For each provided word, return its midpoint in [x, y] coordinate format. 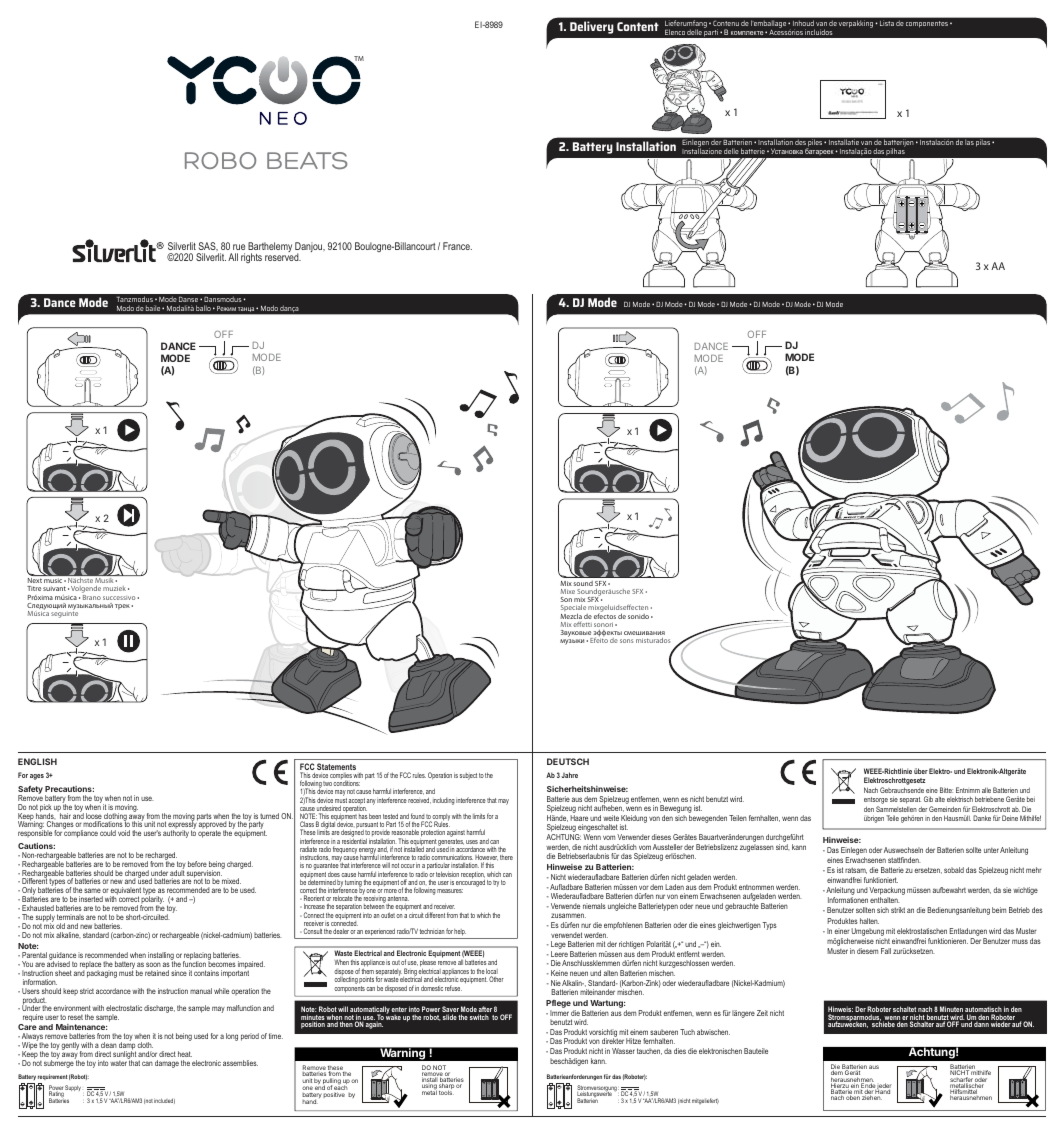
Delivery [592, 27]
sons [626, 641]
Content [638, 26]
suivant [54, 588]
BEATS [307, 160]
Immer [559, 1013]
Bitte [946, 790]
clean [109, 1045]
